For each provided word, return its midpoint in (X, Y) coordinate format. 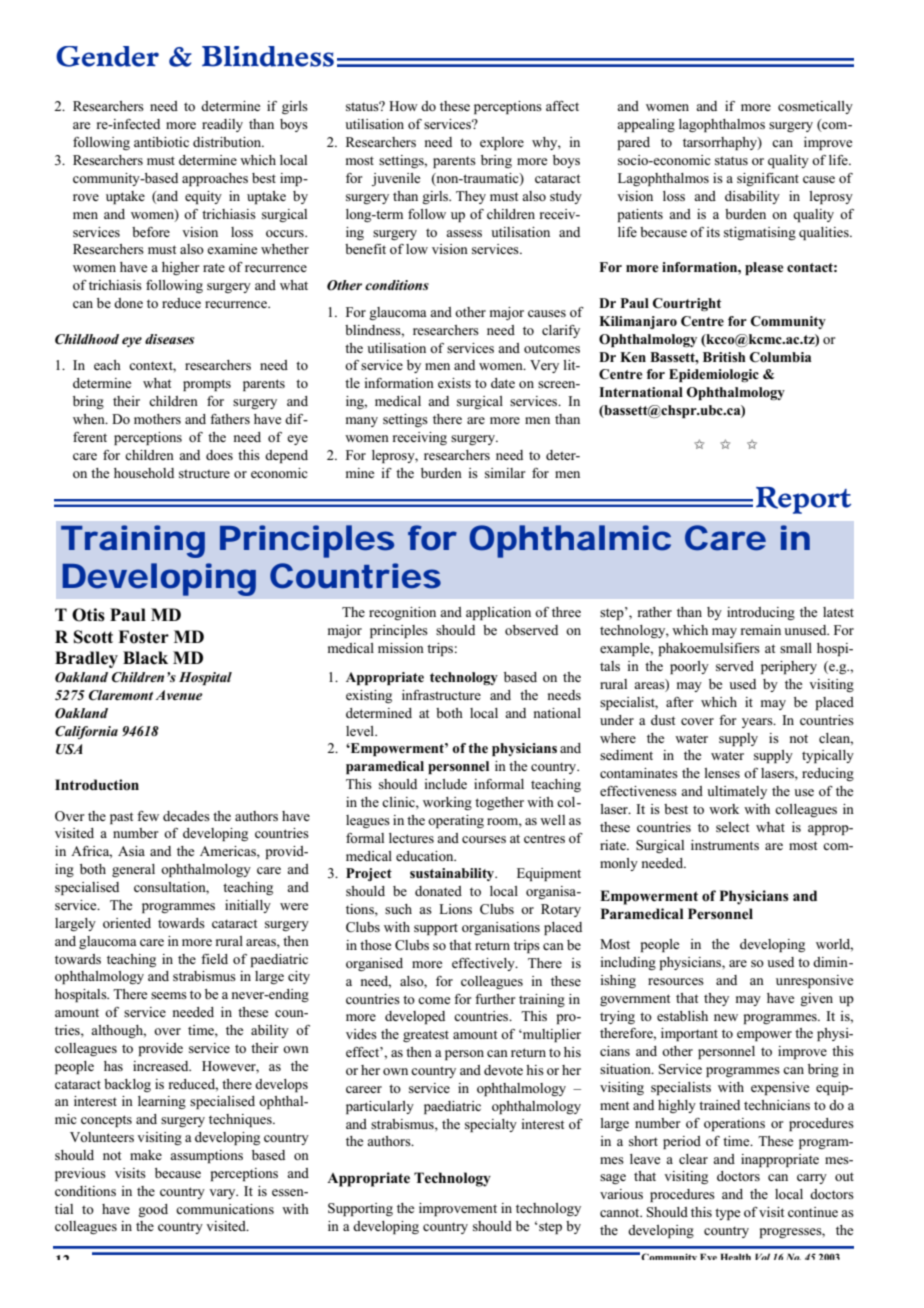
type (727, 1214)
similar (505, 473)
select (732, 827)
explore (502, 143)
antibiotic (161, 142)
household (144, 473)
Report (803, 500)
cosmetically (815, 107)
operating (456, 821)
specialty (491, 1125)
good (153, 1210)
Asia (131, 851)
